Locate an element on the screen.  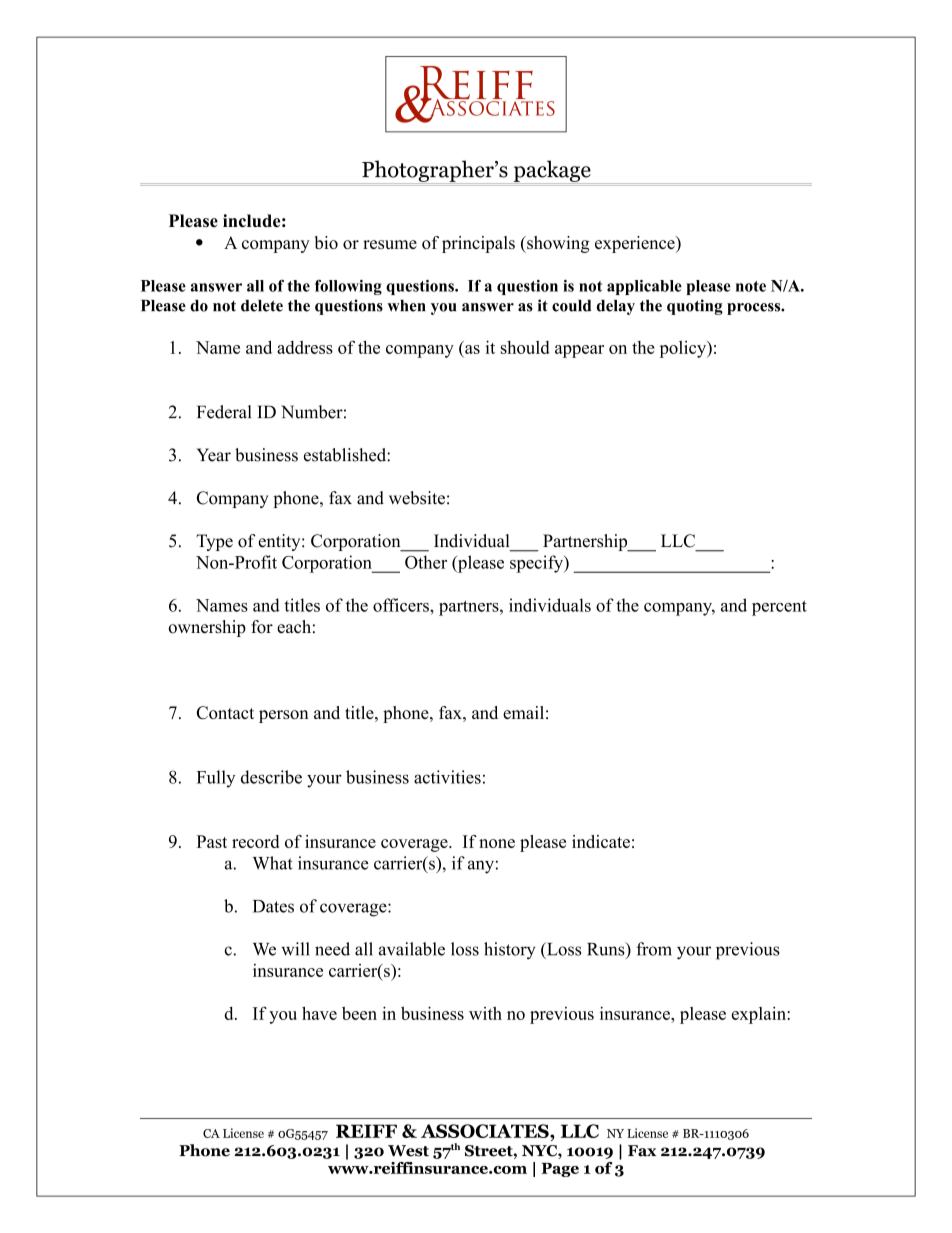
experience is located at coordinates (636, 244).
